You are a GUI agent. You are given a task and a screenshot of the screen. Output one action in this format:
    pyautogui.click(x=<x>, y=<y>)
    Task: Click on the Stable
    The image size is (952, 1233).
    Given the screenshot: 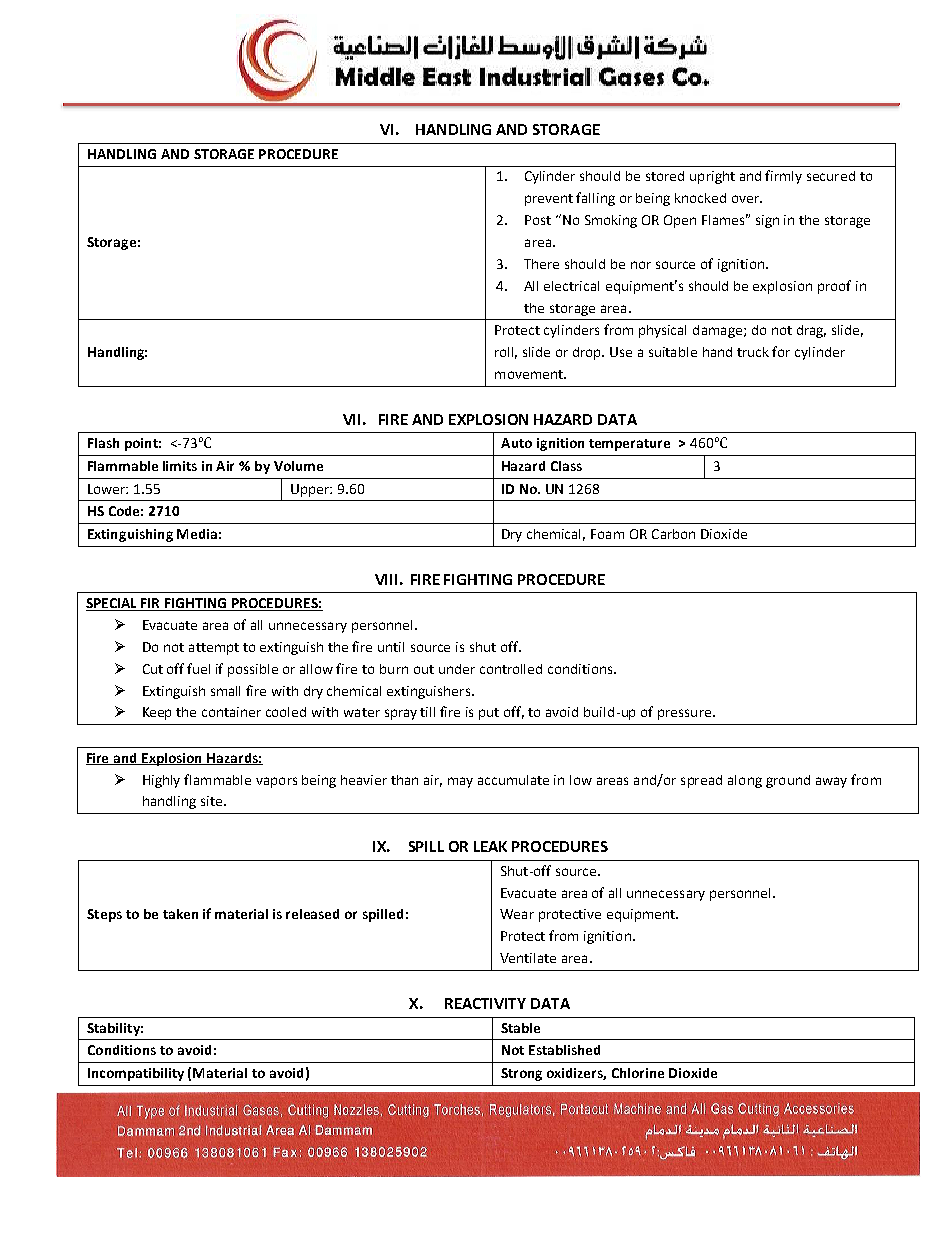 What is the action you would take?
    pyautogui.click(x=520, y=1028)
